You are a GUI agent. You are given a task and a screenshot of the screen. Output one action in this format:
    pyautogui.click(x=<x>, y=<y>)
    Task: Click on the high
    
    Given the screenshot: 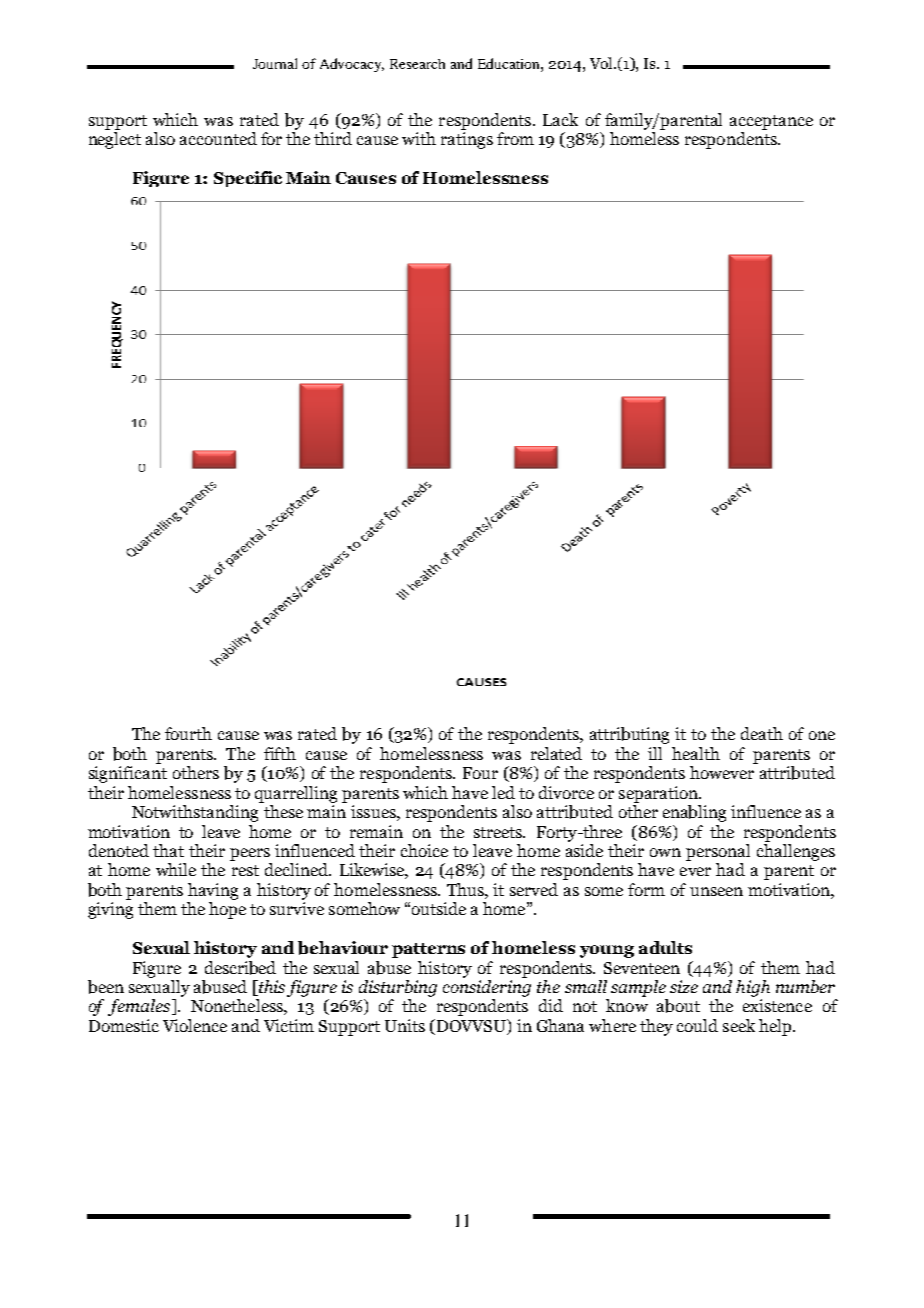 What is the action you would take?
    pyautogui.click(x=753, y=988)
